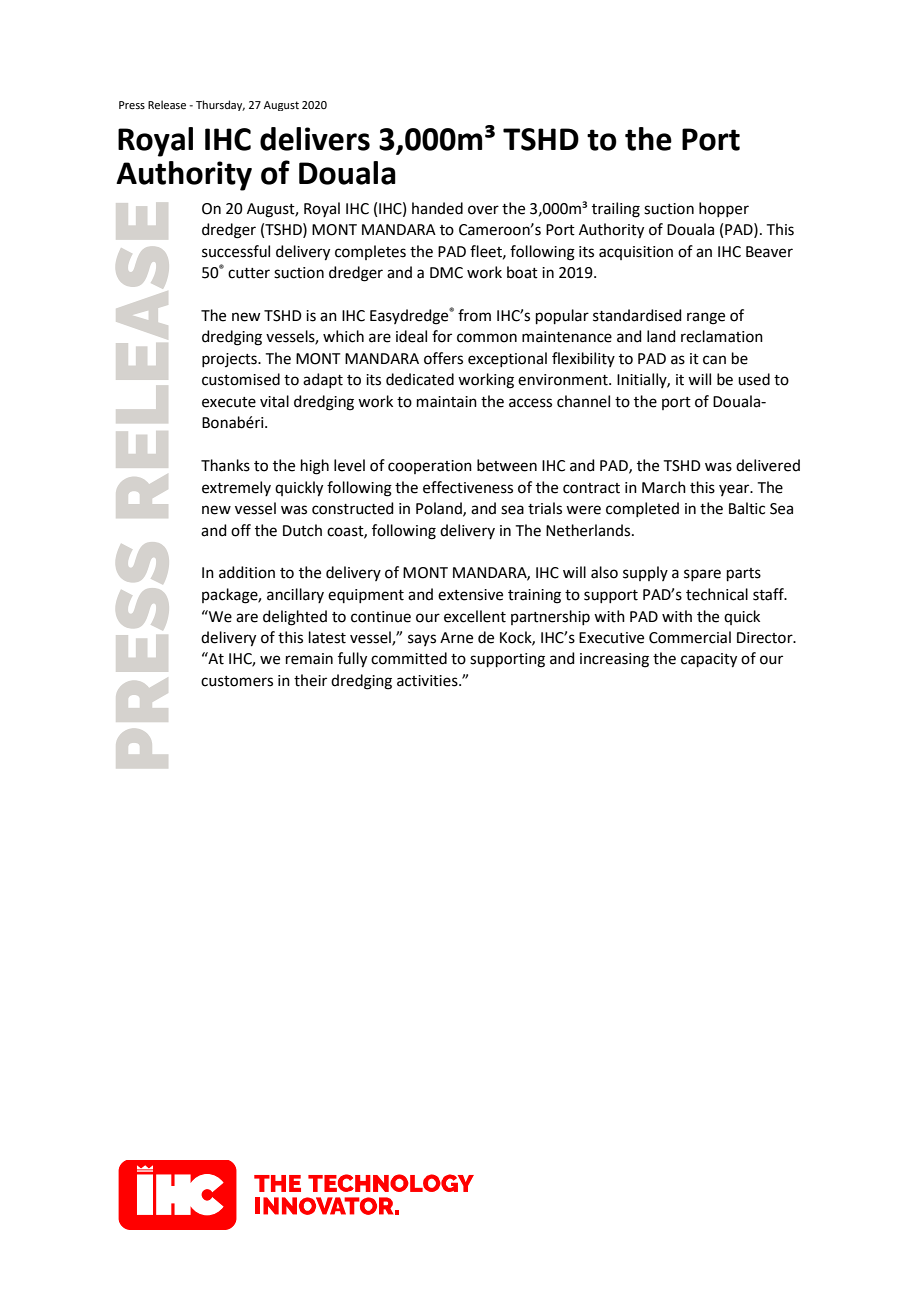  I want to click on cutter, so click(249, 273).
